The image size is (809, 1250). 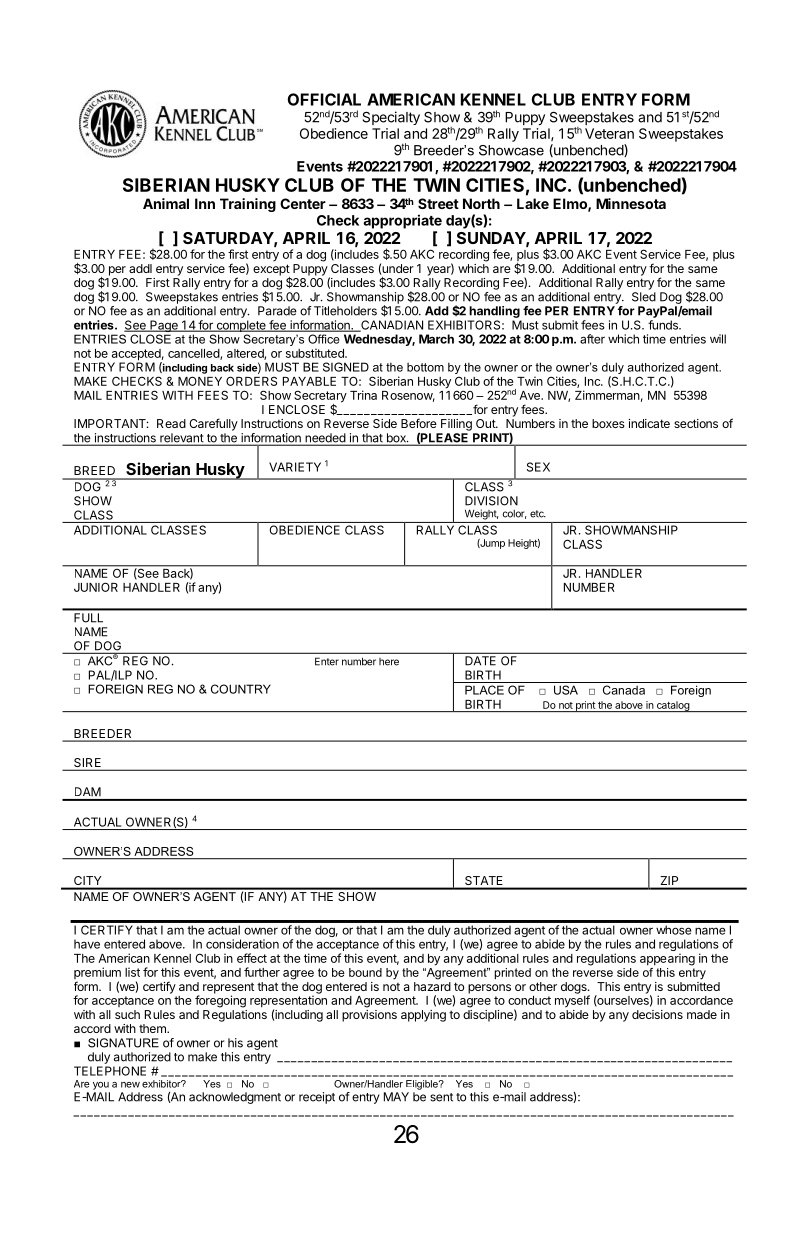 I want to click on cancelled, so click(x=194, y=354).
